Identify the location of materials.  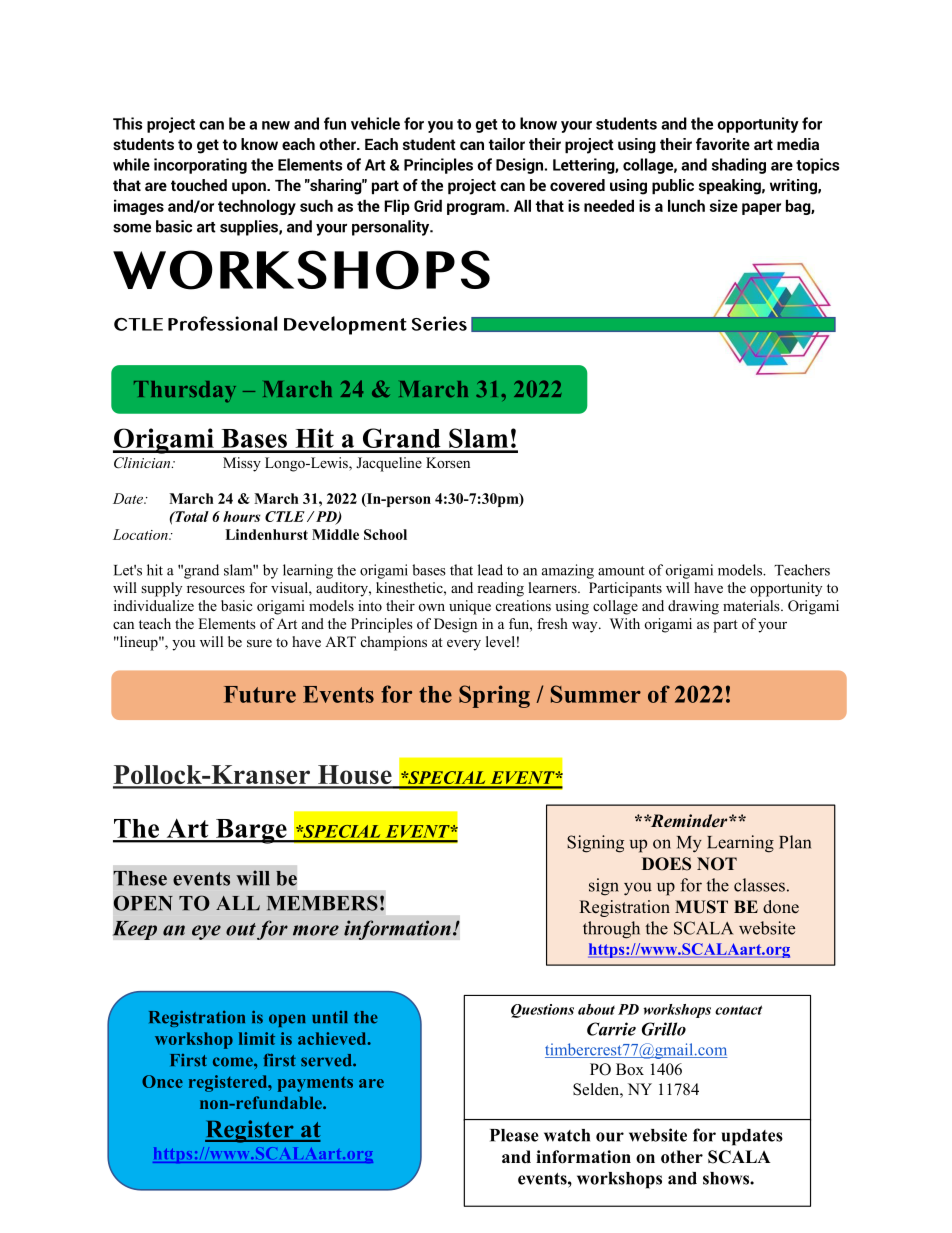
(752, 605).
